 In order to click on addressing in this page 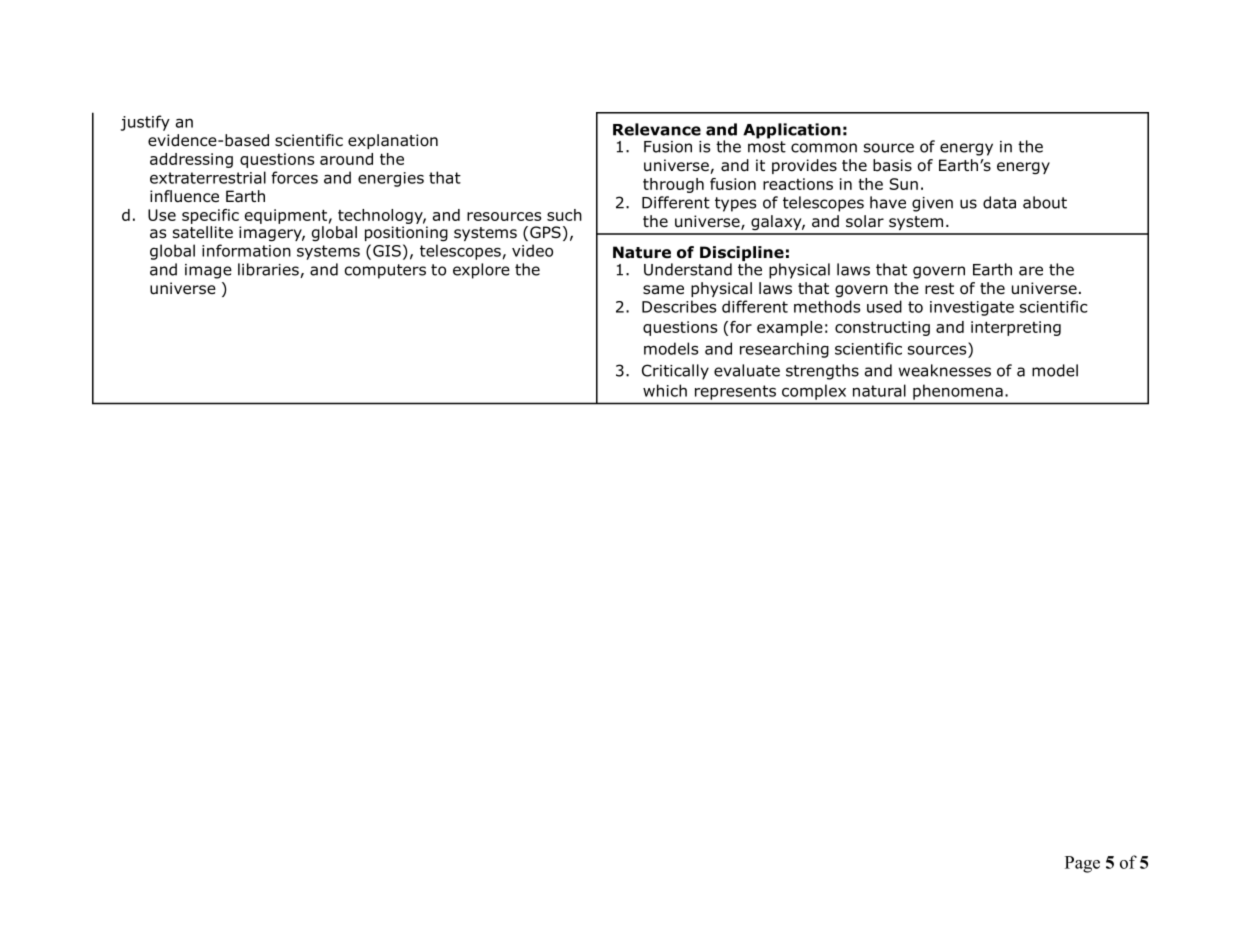, I will do `click(191, 160)`.
